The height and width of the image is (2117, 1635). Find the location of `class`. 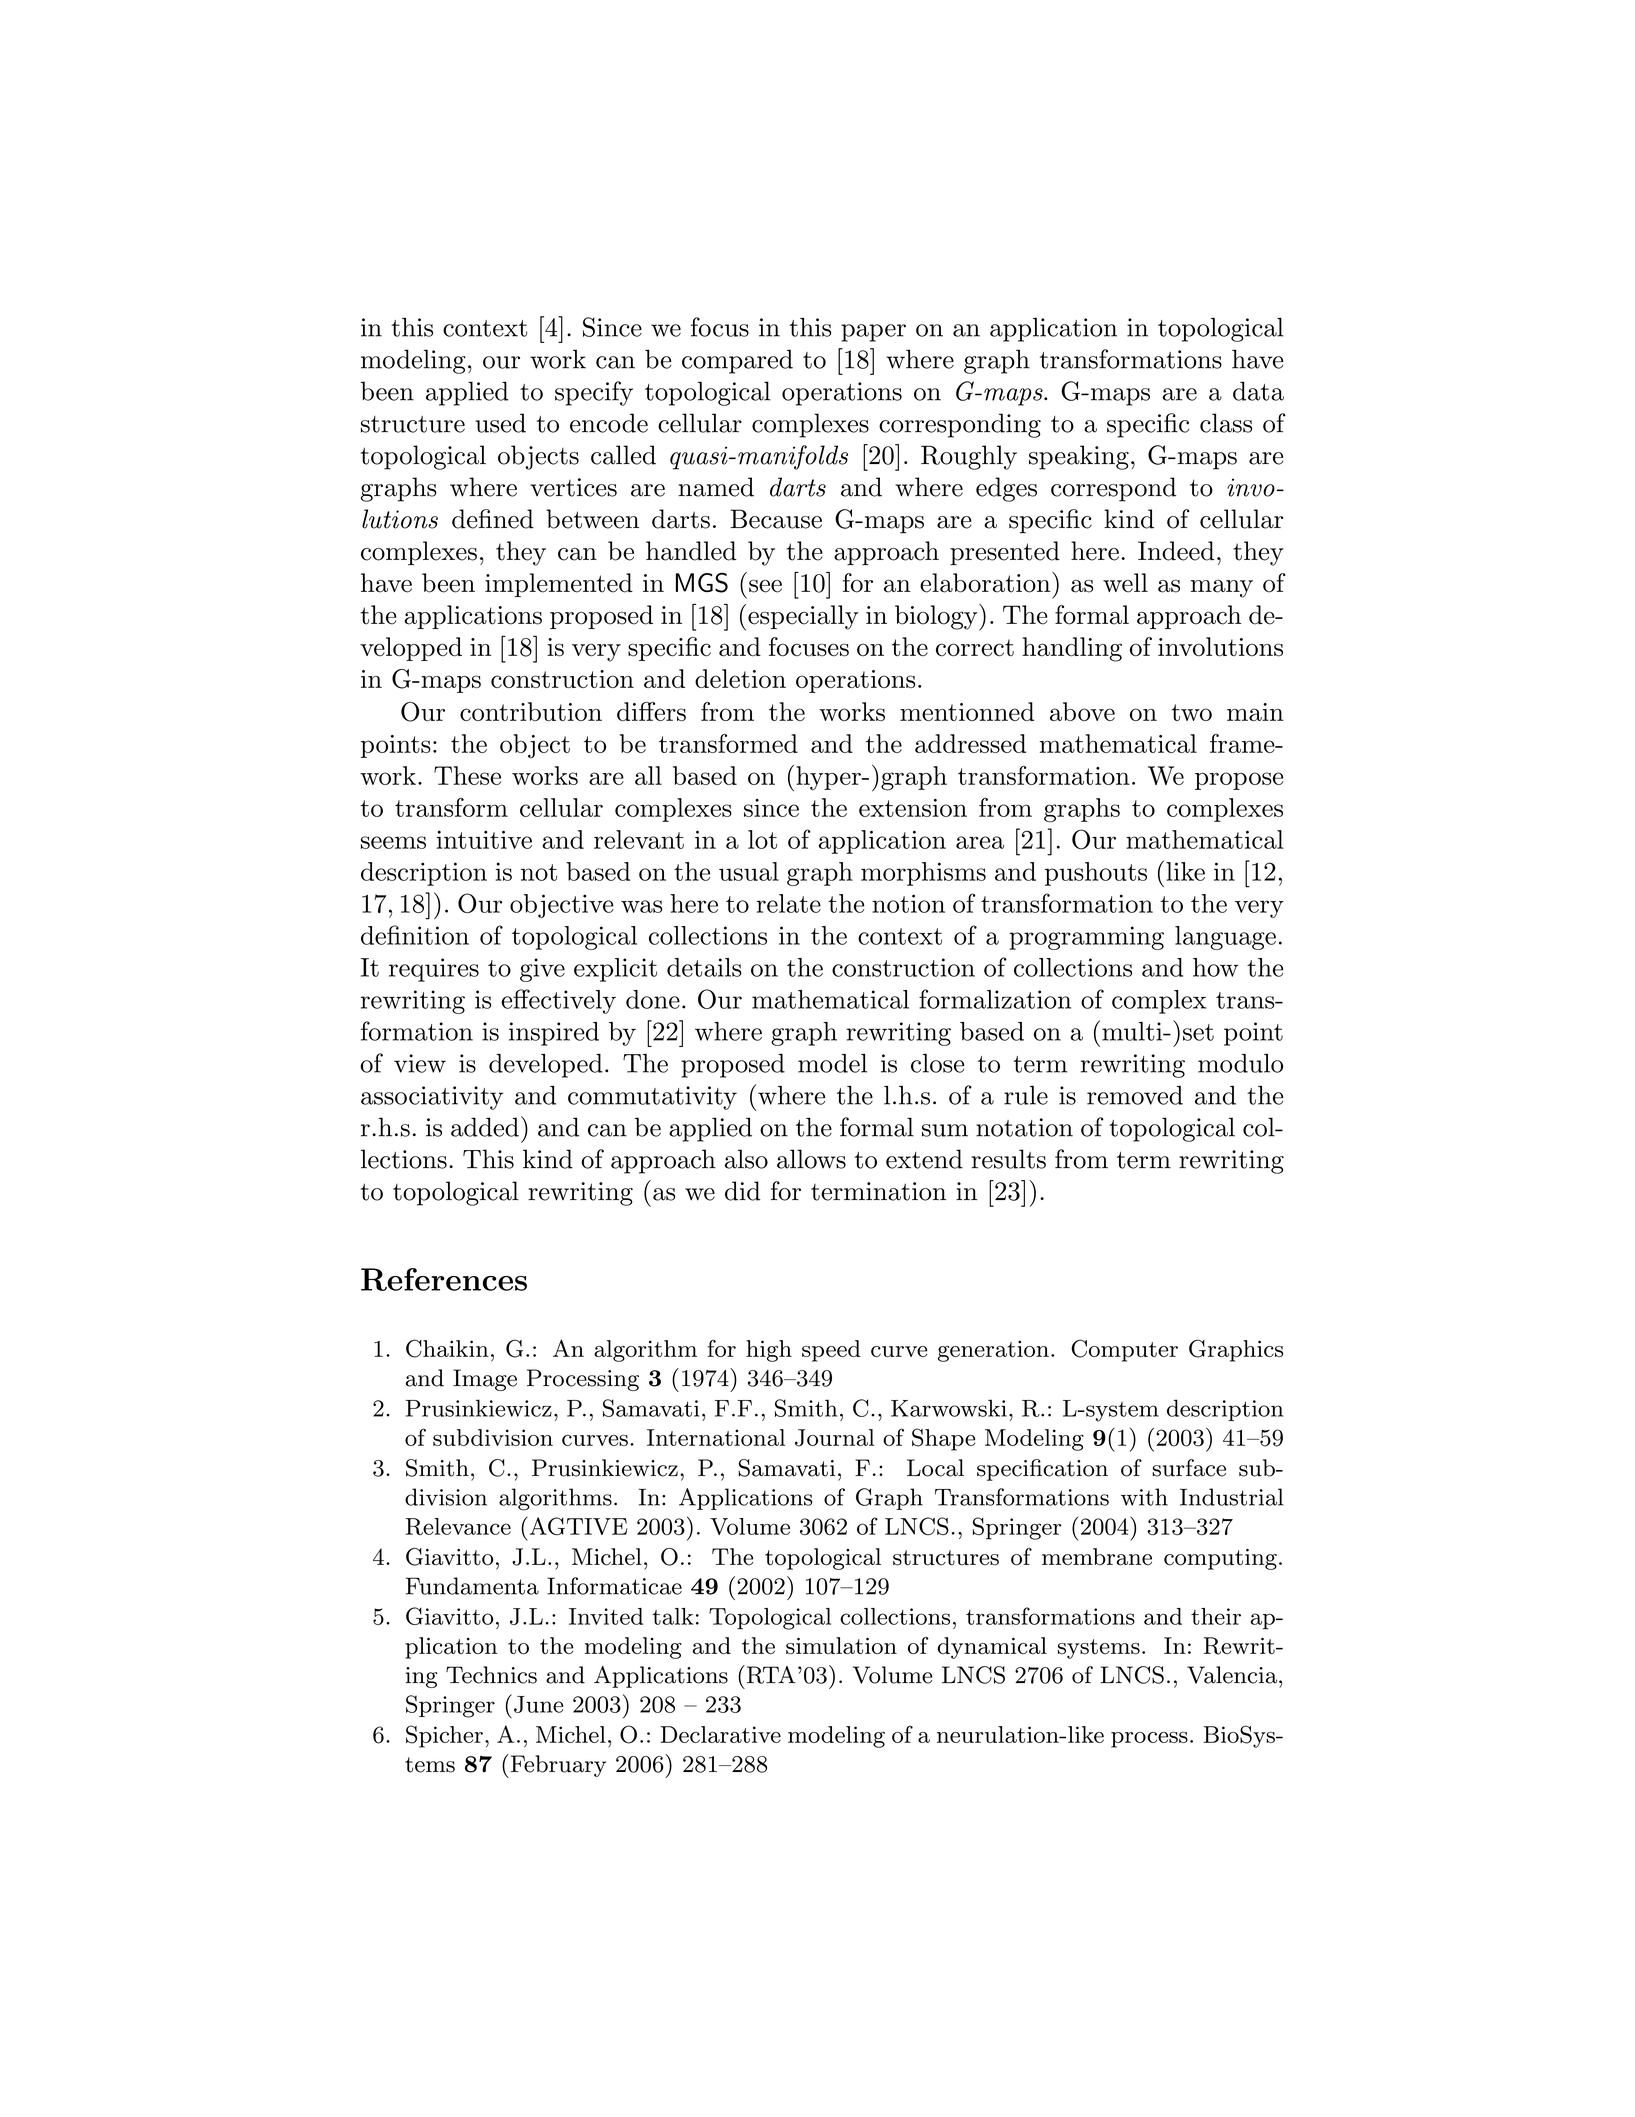

class is located at coordinates (1226, 423).
